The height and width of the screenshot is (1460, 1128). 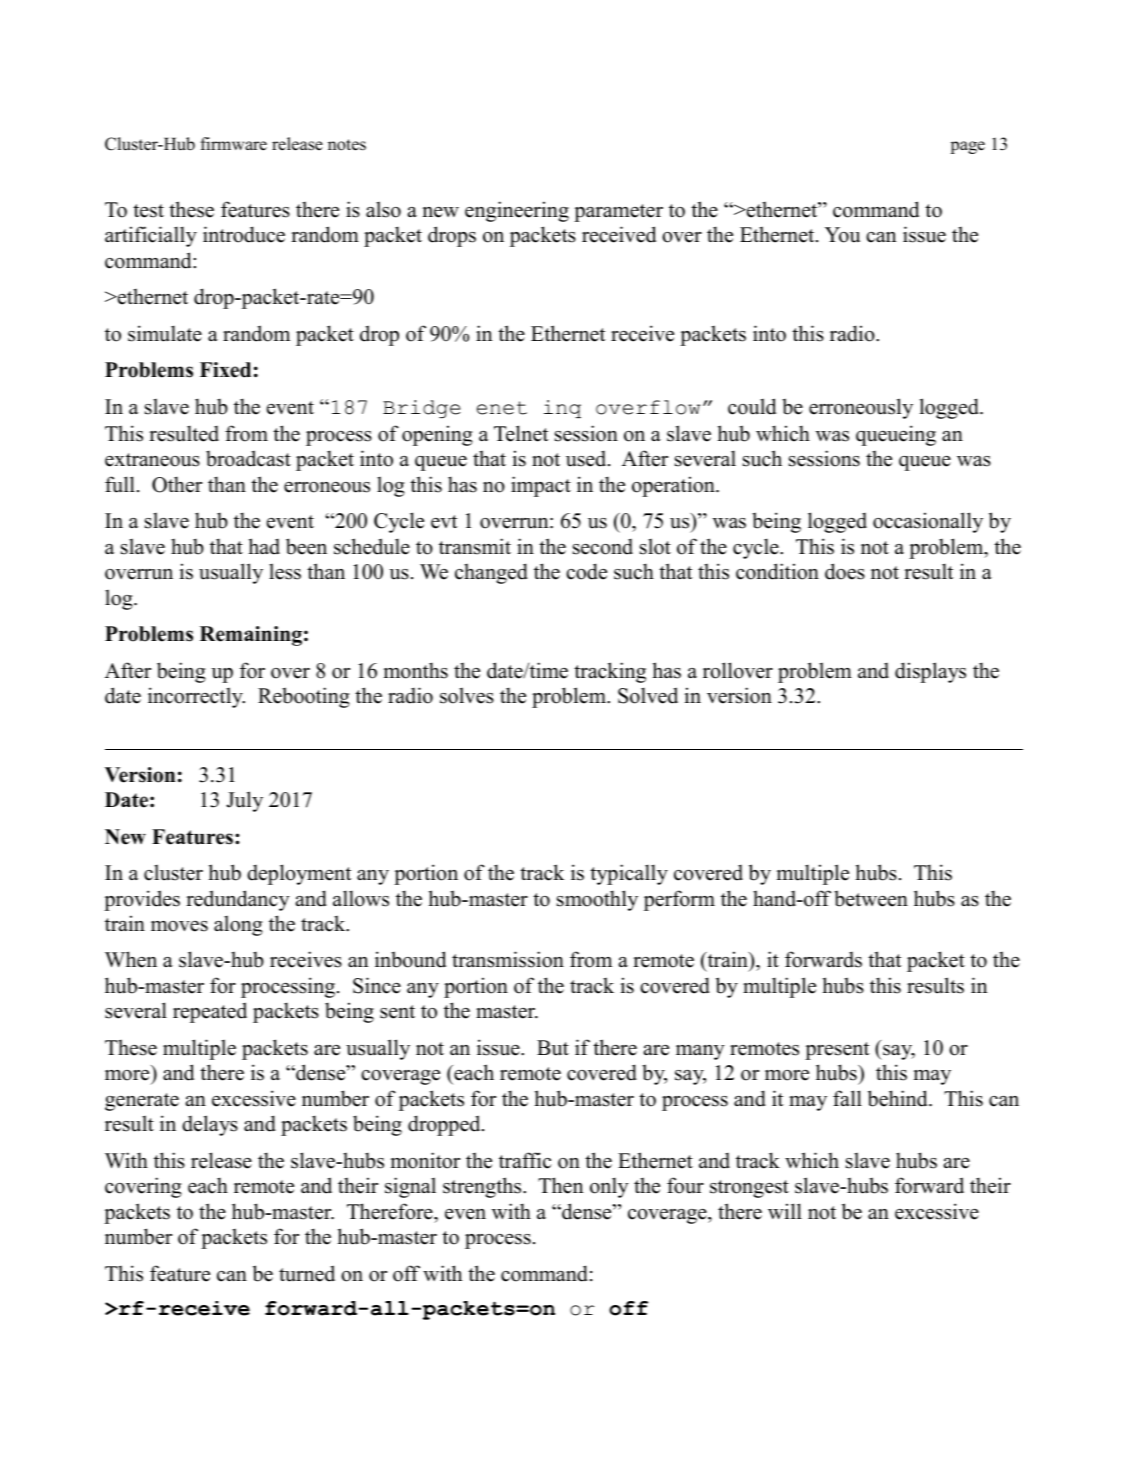 What do you see at coordinates (752, 406) in the screenshot?
I see `could` at bounding box center [752, 406].
